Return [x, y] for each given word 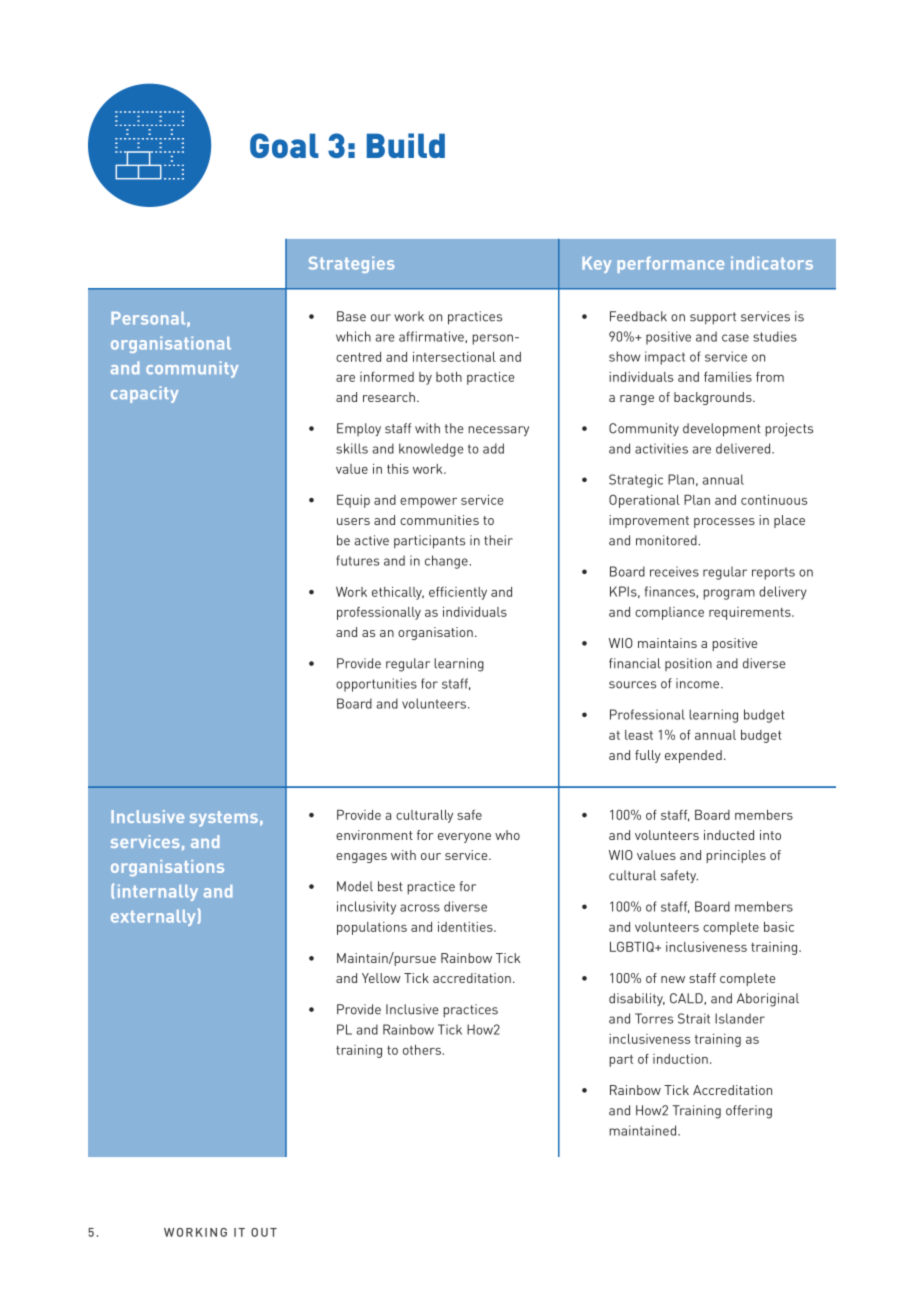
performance [671, 264]
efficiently [458, 593]
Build [406, 145]
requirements [751, 613]
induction [680, 1059]
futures [357, 560]
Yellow [381, 978]
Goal [284, 145]
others [422, 1050]
